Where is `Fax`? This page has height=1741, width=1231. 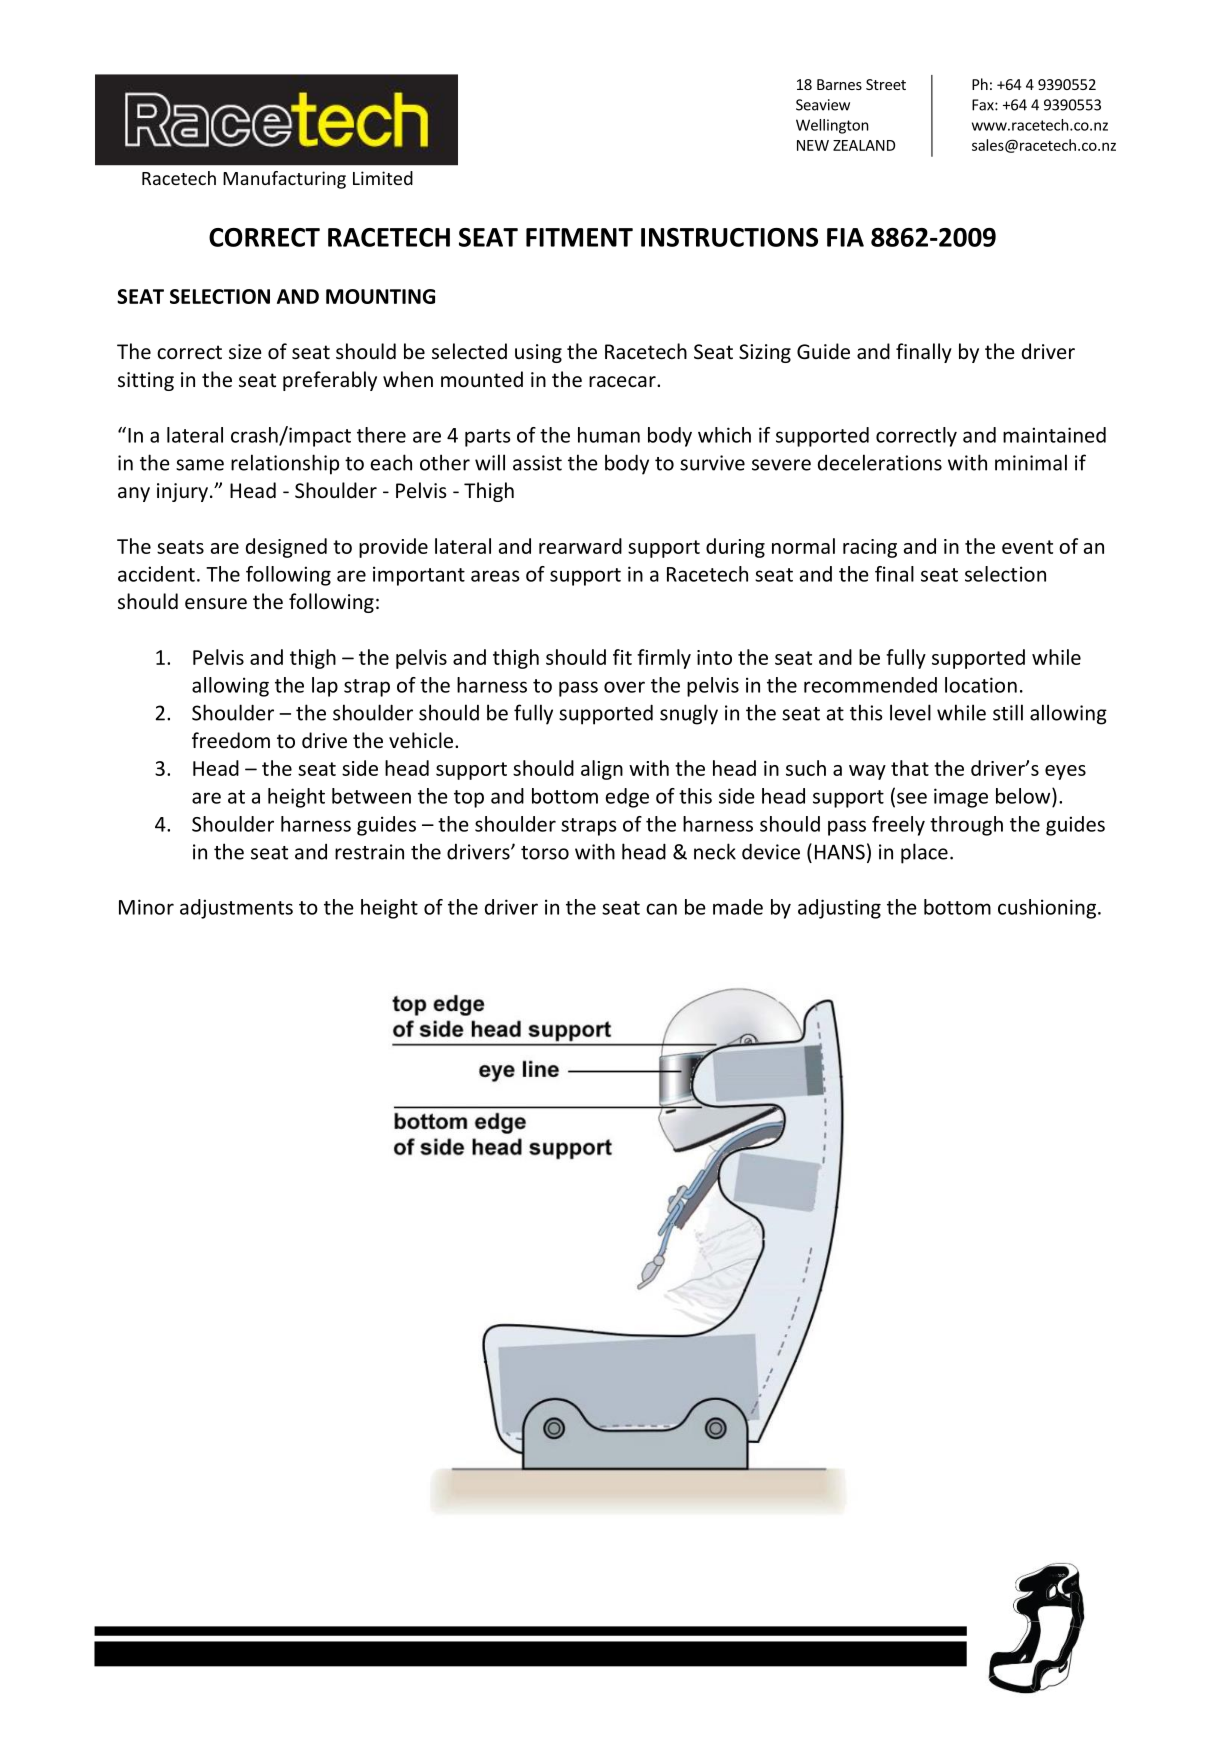
Fax is located at coordinates (984, 105).
